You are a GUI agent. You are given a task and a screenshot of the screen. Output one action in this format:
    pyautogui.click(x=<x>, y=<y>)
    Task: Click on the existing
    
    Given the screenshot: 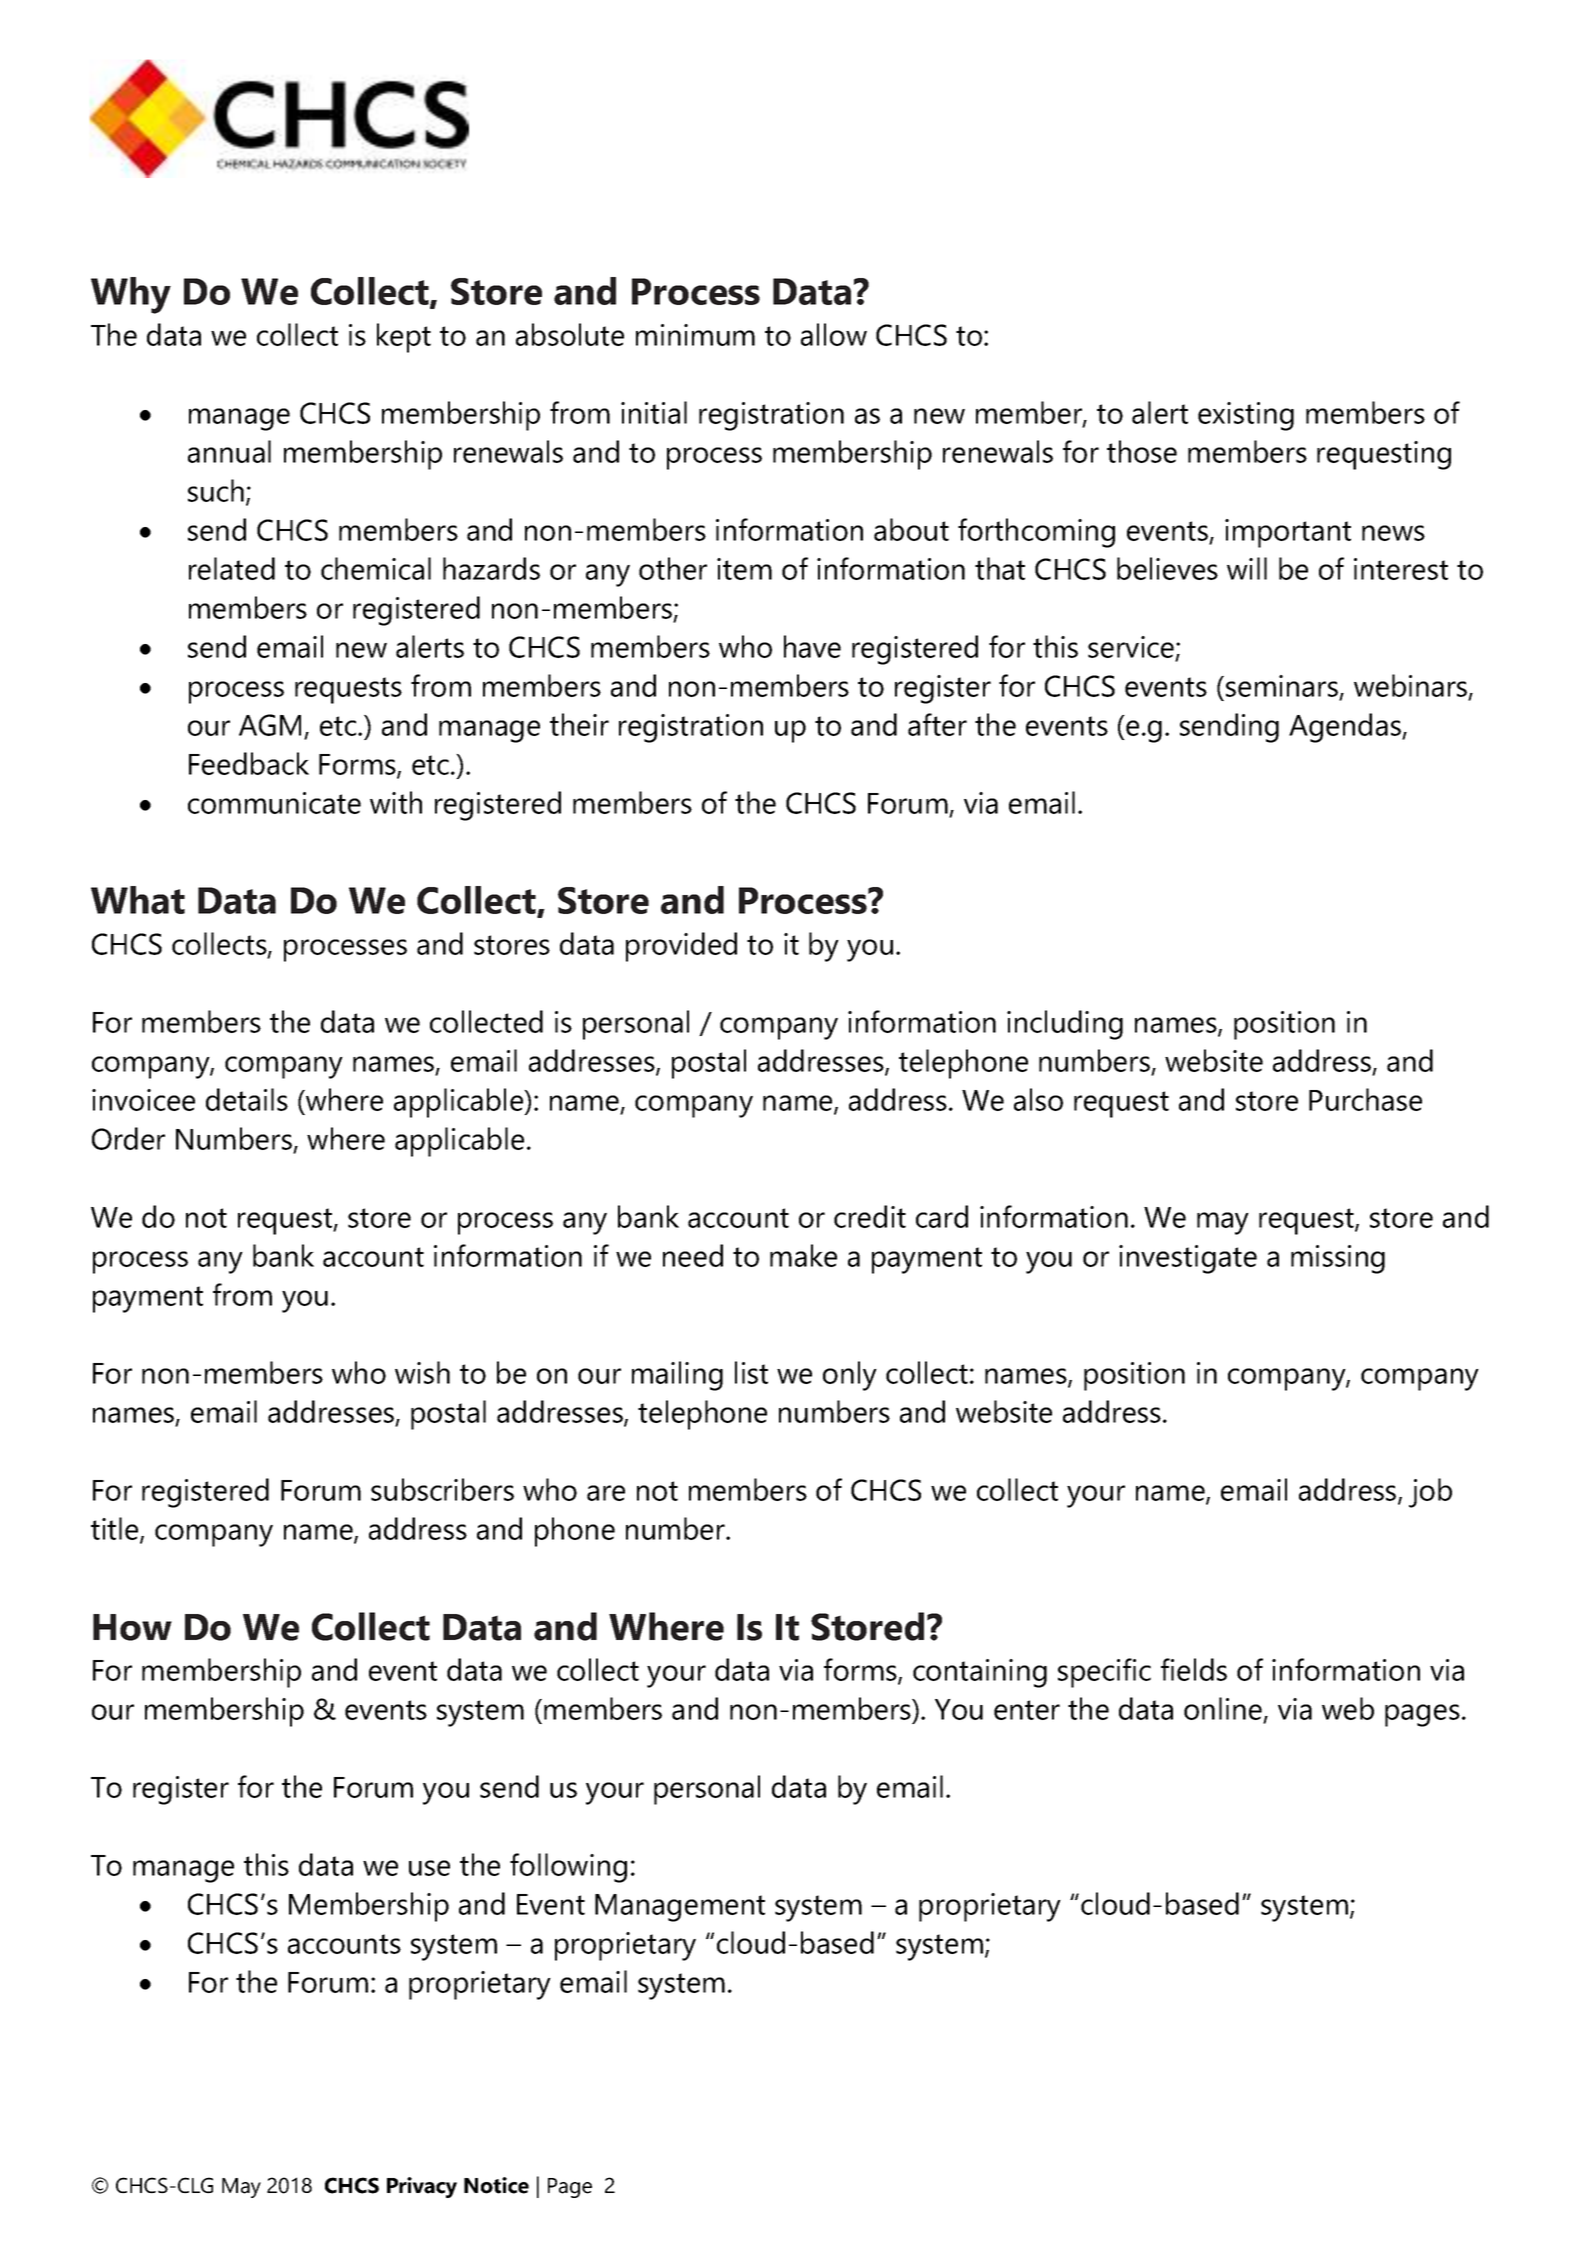 What is the action you would take?
    pyautogui.click(x=1246, y=416)
